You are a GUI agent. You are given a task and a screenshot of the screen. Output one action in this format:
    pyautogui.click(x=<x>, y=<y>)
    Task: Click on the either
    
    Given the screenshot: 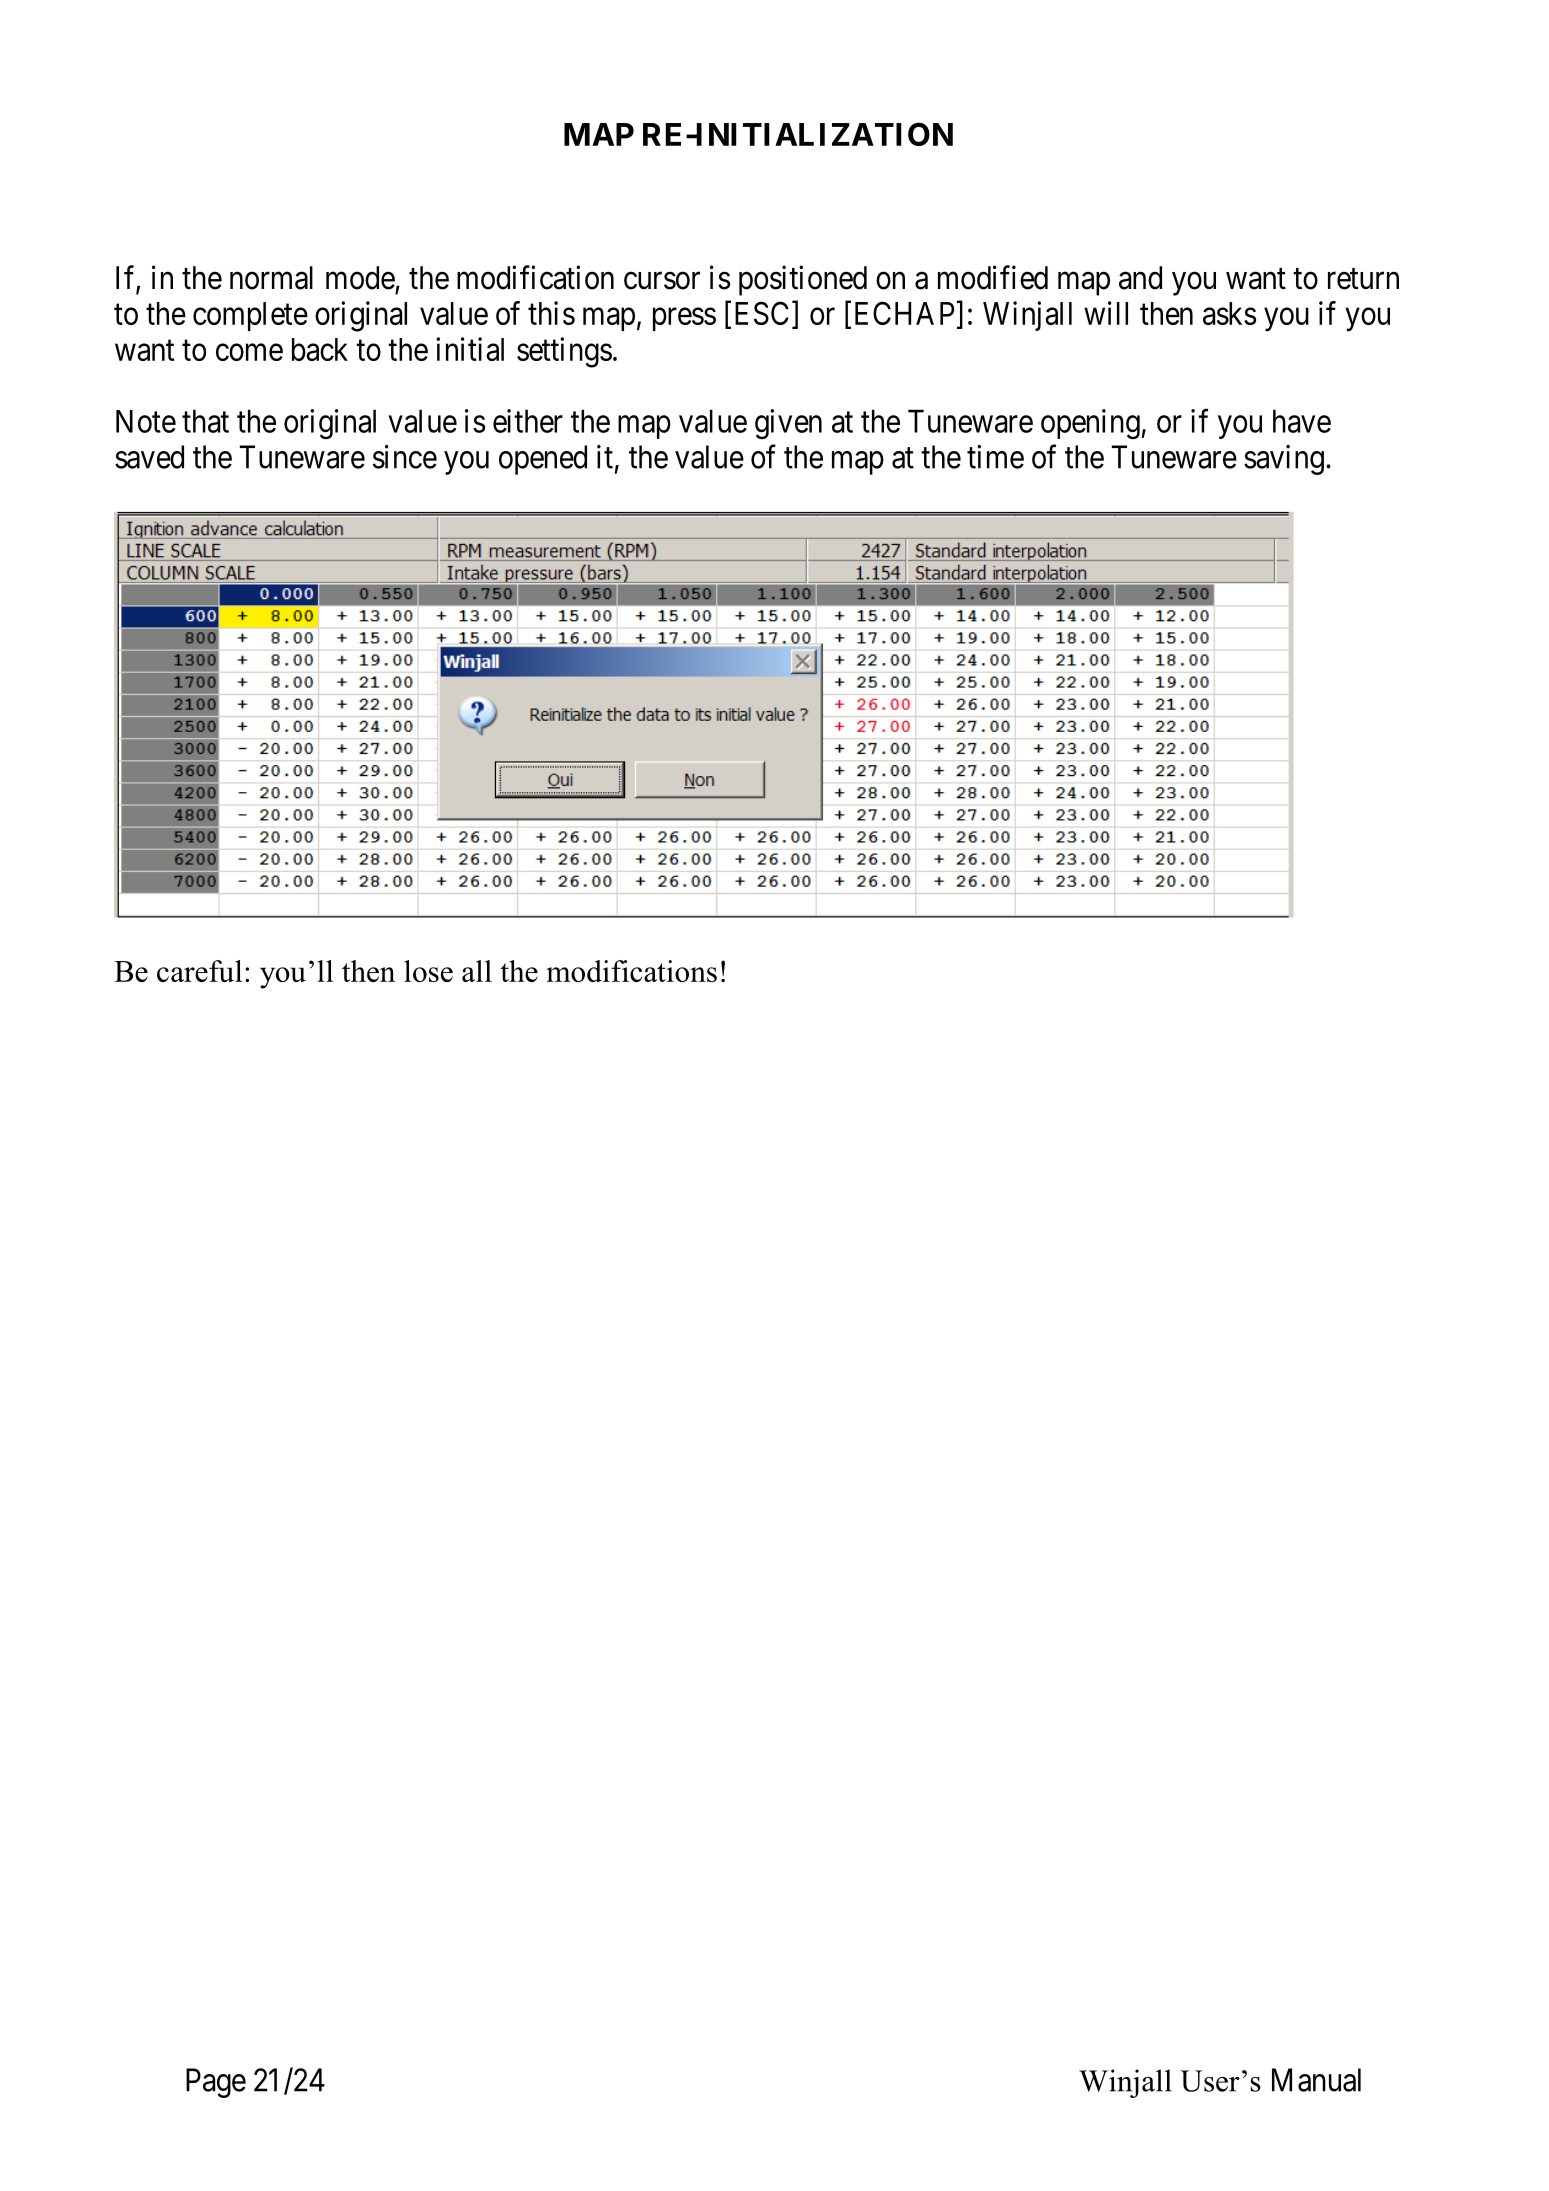 What is the action you would take?
    pyautogui.click(x=528, y=421)
